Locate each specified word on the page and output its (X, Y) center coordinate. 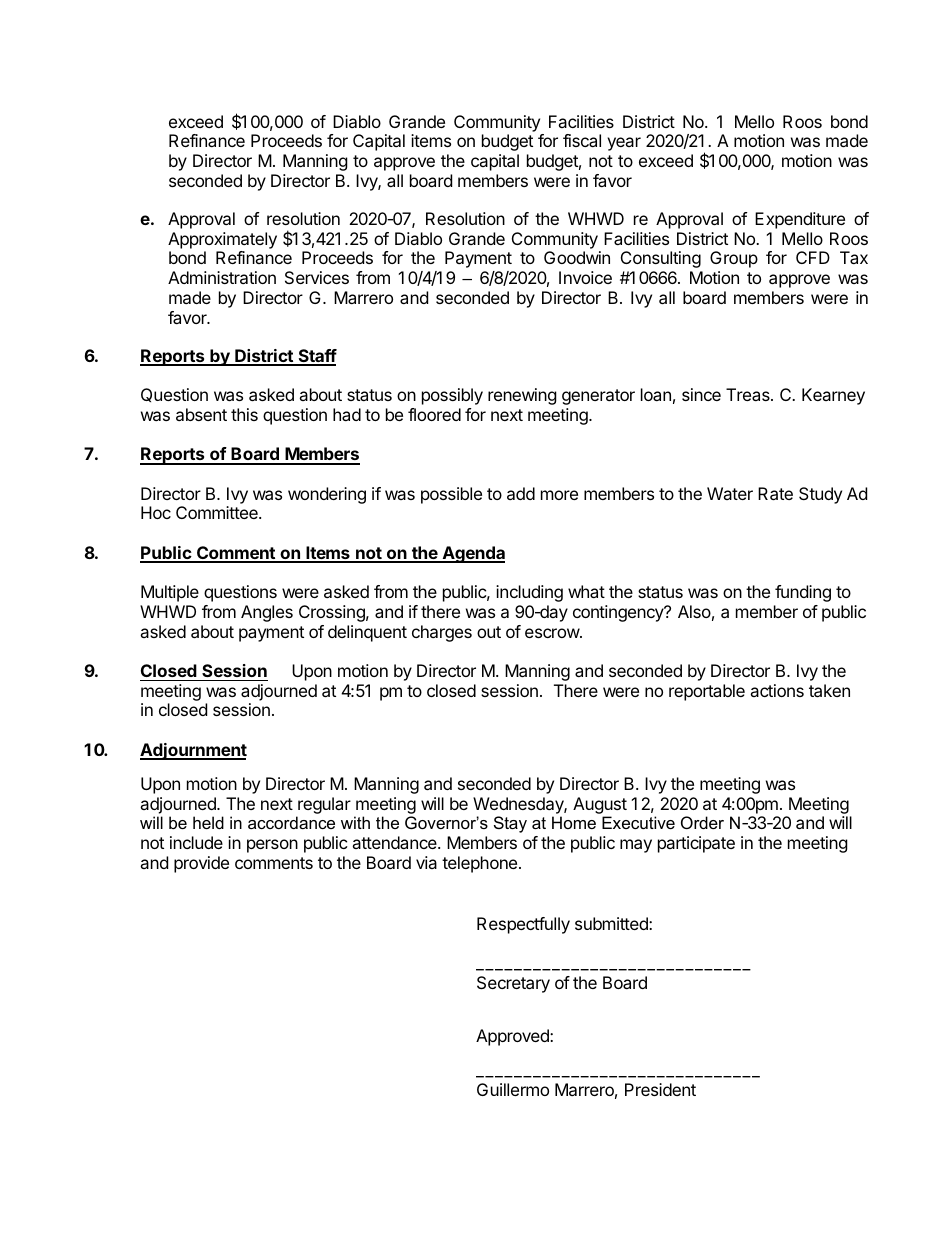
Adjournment (193, 751)
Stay (510, 824)
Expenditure (800, 220)
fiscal (582, 140)
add (521, 493)
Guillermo (513, 1089)
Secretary (513, 984)
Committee (218, 512)
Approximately (222, 240)
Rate (775, 493)
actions (777, 690)
